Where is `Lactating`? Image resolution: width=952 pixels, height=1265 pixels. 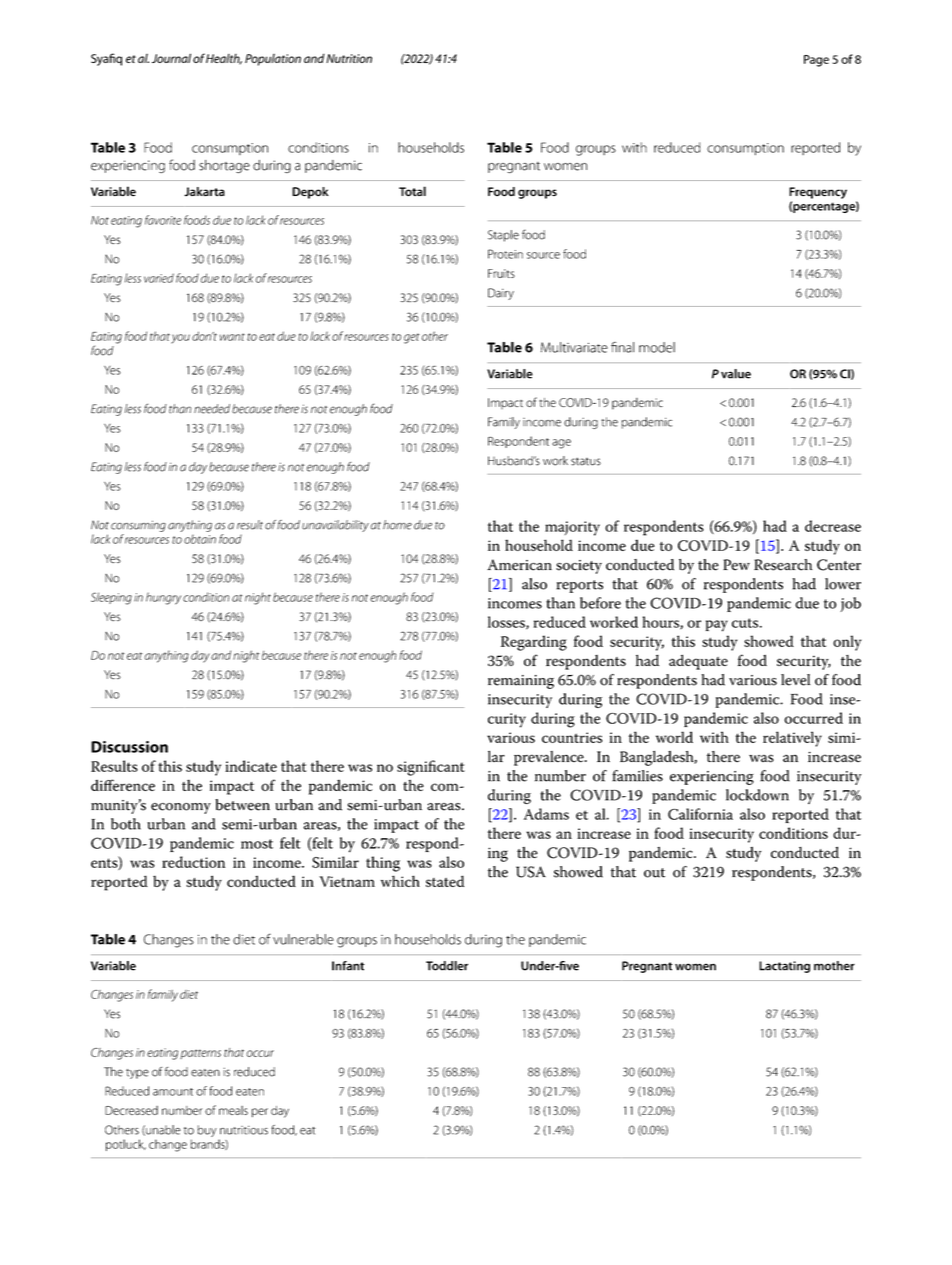 Lactating is located at coordinates (784, 967).
